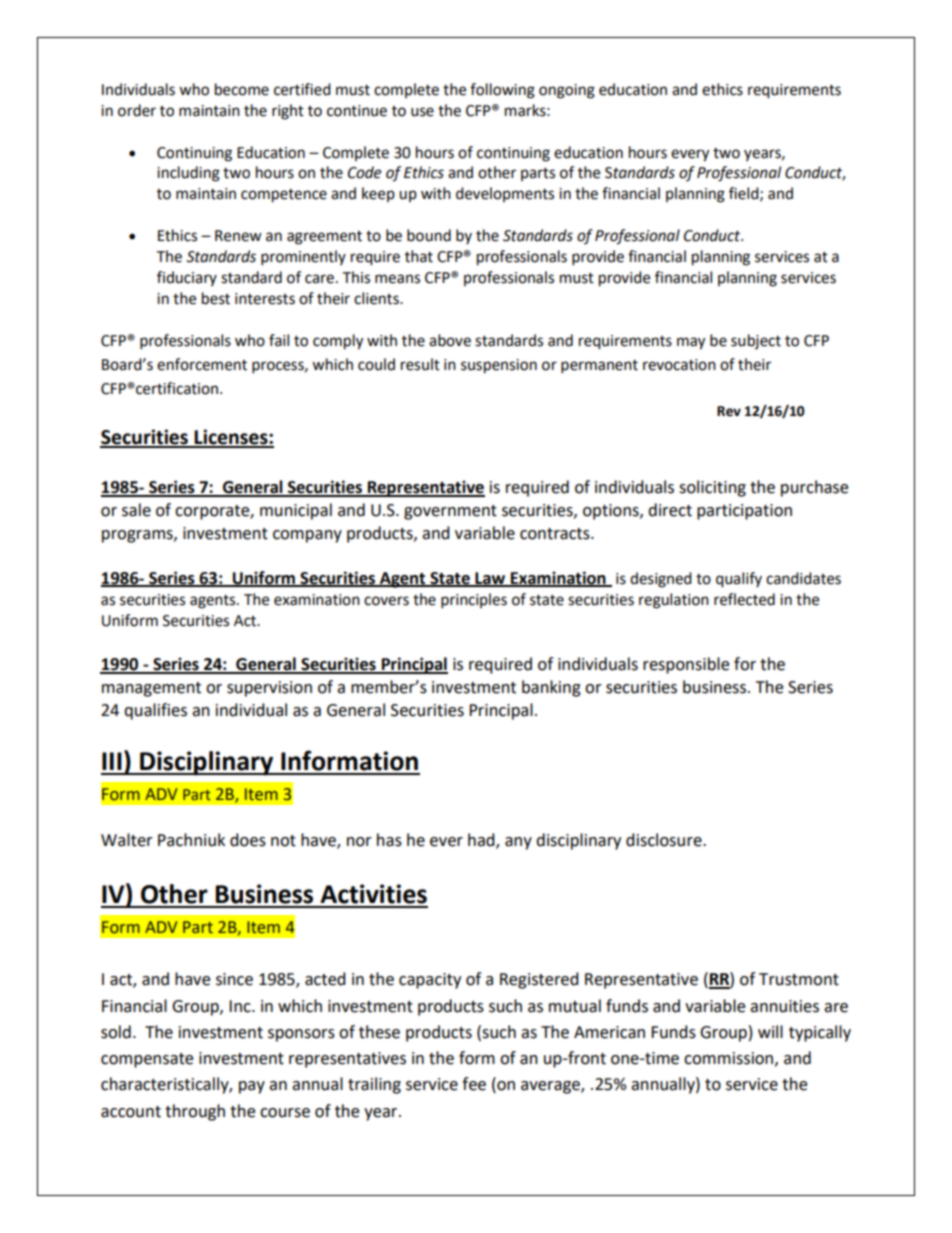  What do you see at coordinates (770, 1031) in the page?
I see `will` at bounding box center [770, 1031].
